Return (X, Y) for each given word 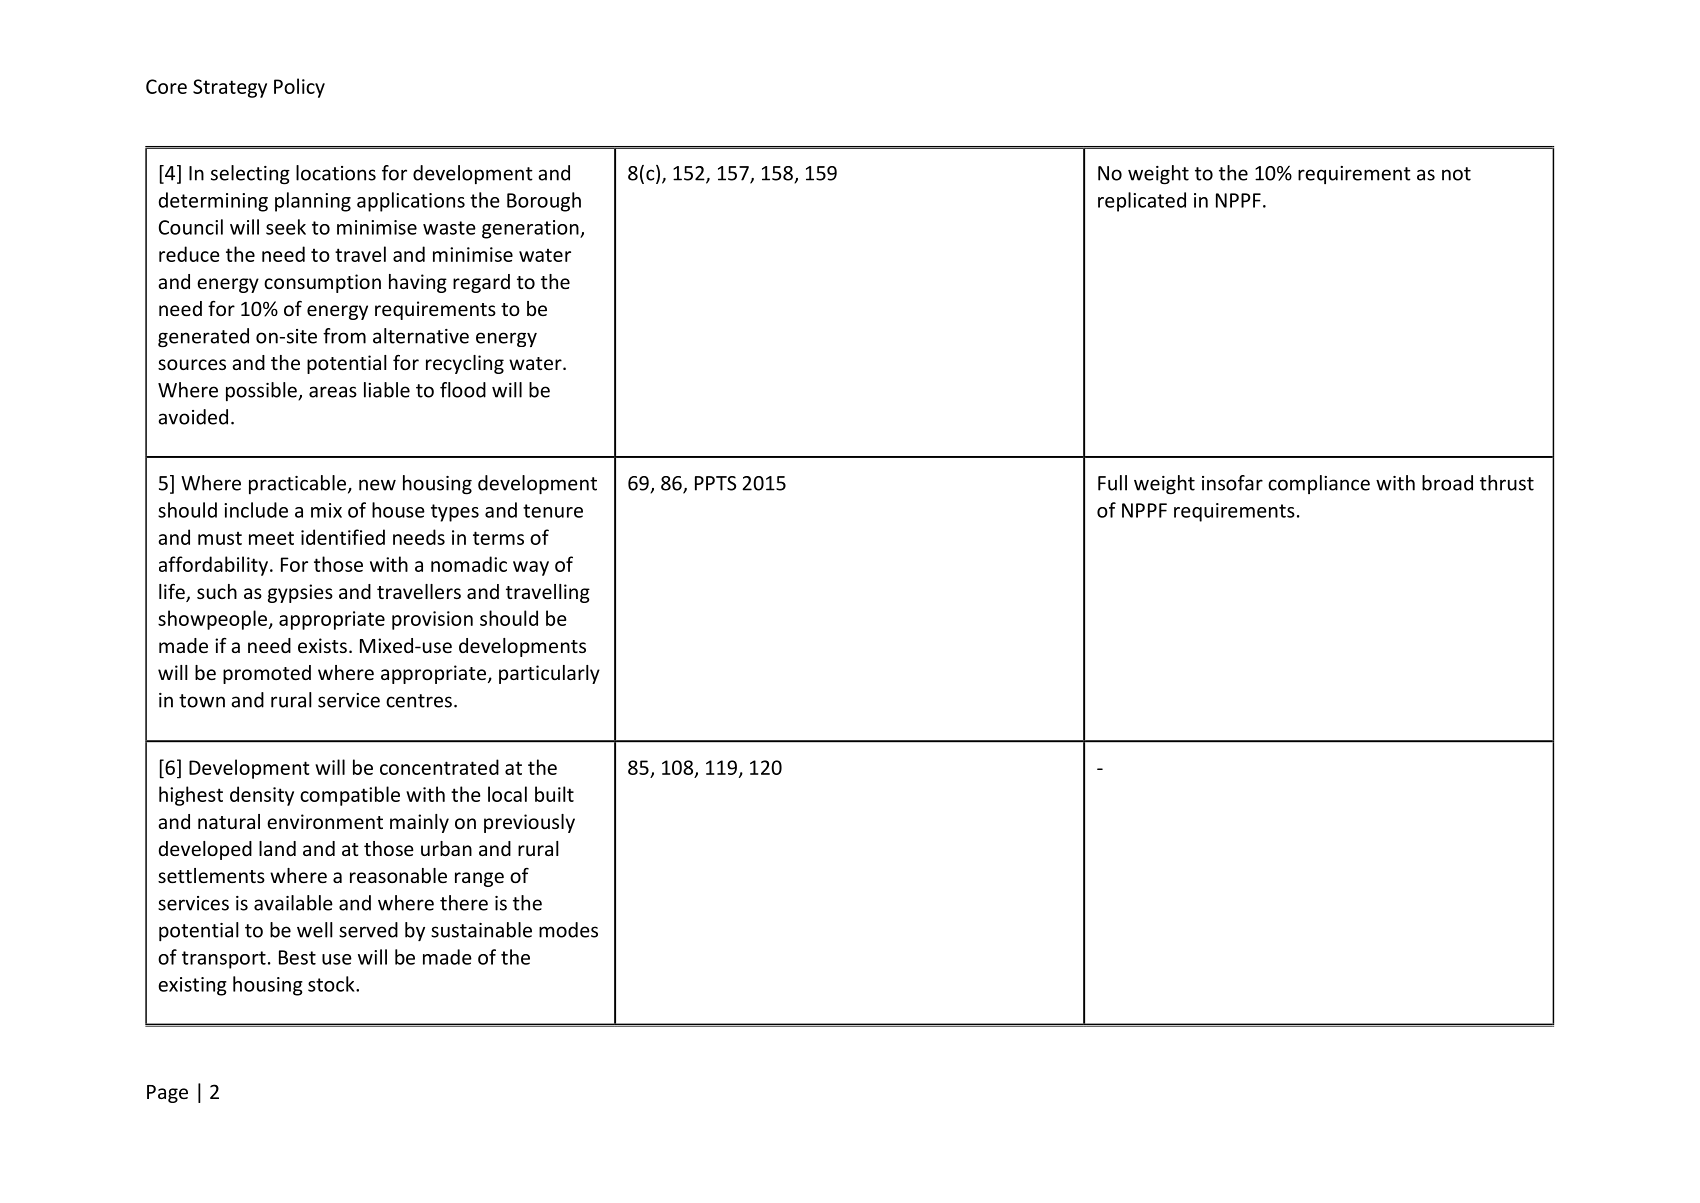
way (531, 568)
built (554, 794)
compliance (1319, 484)
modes (568, 930)
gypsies (300, 593)
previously (529, 823)
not (1456, 174)
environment (325, 821)
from (344, 336)
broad (1447, 483)
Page (167, 1094)
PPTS (715, 483)
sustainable (481, 930)
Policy (299, 88)
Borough (544, 202)
